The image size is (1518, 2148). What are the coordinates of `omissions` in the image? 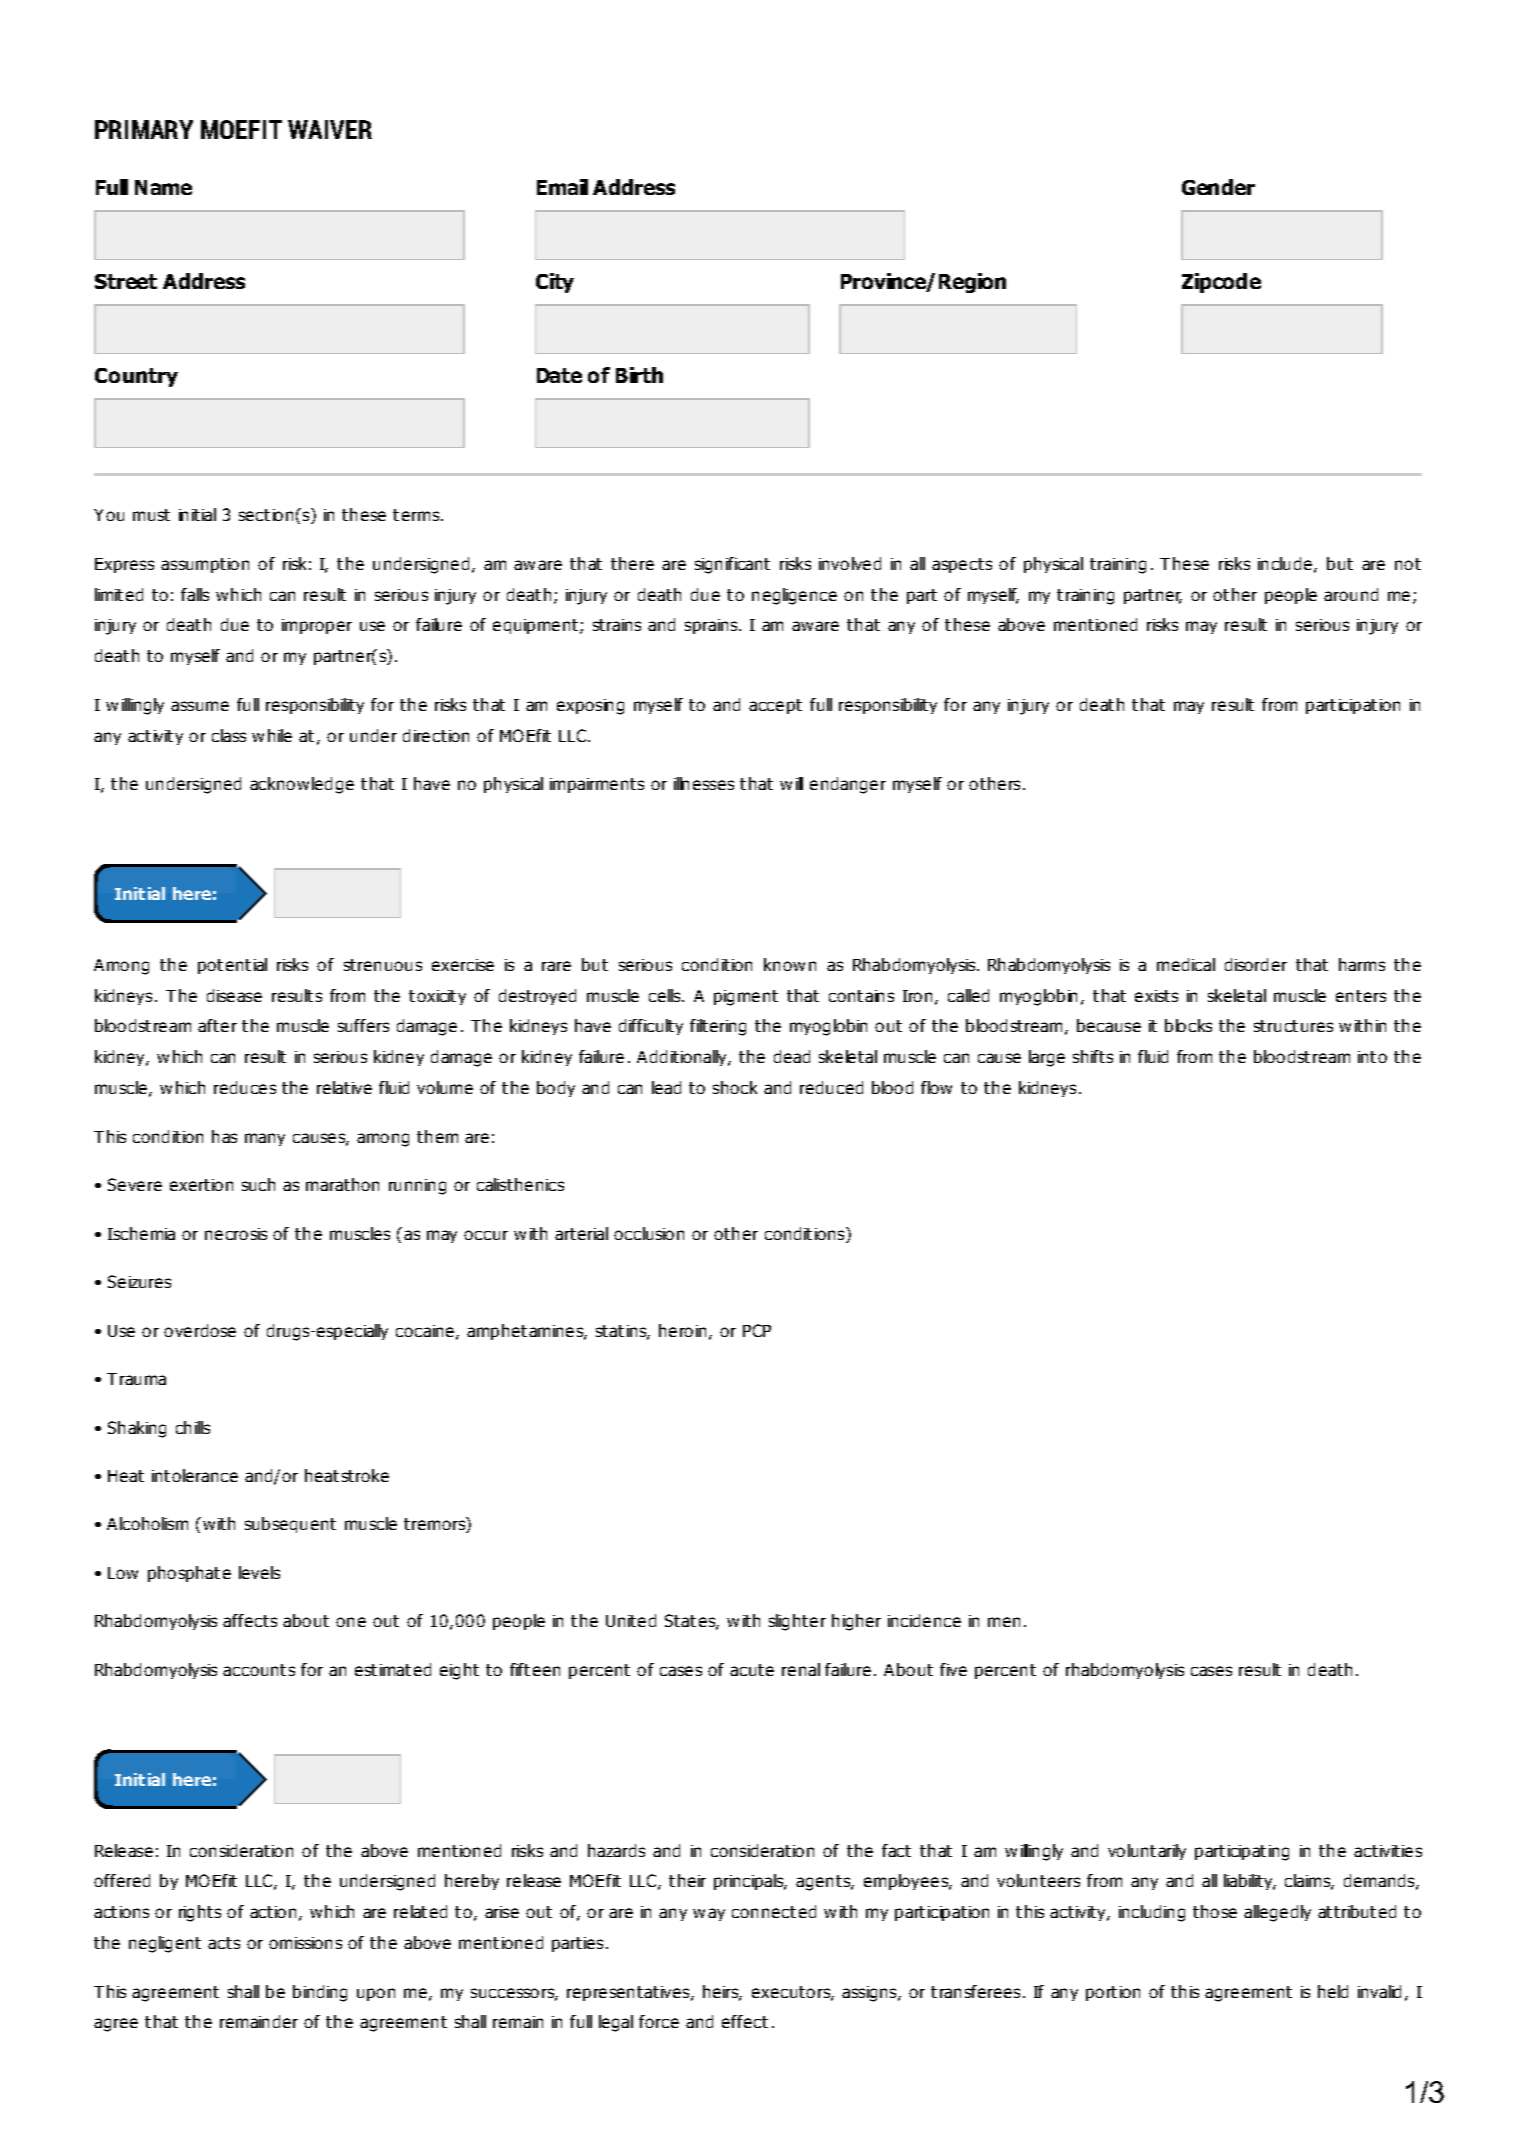 It's located at (305, 1943).
